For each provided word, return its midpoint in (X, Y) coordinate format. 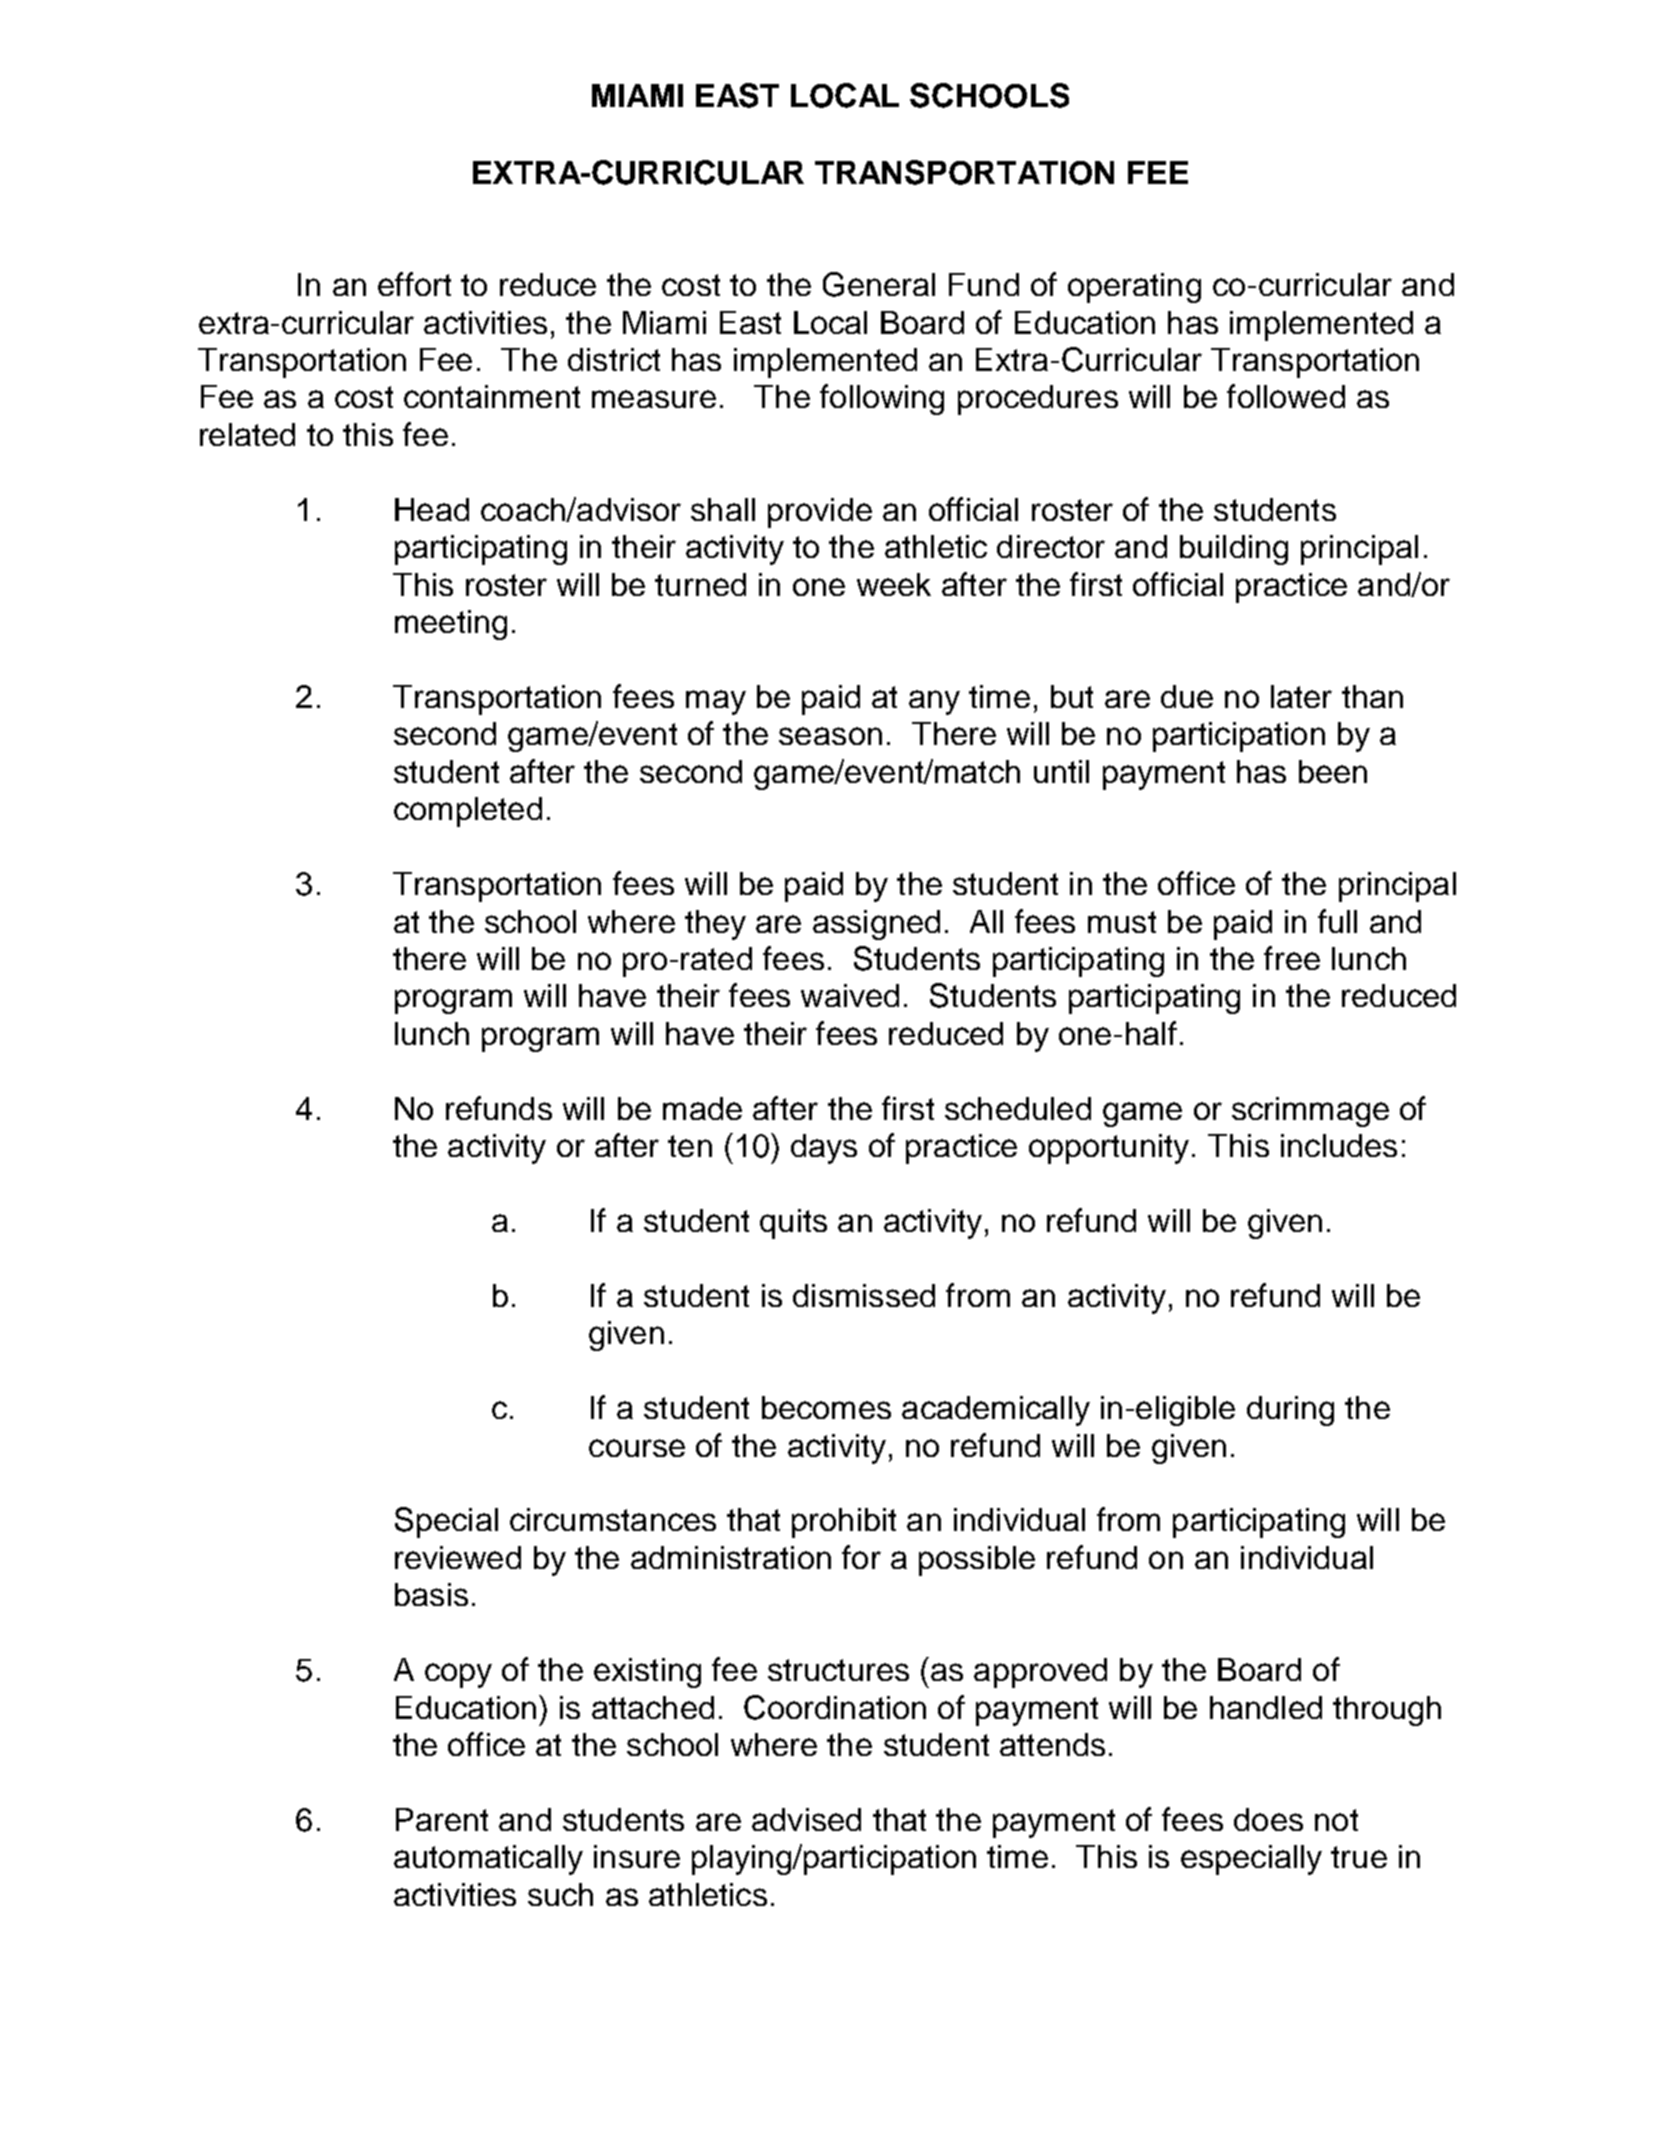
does (1268, 1819)
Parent (442, 1819)
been (1333, 771)
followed (1286, 396)
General (879, 284)
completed (468, 812)
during (1290, 1411)
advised (806, 1819)
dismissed (864, 1295)
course (637, 1448)
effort (414, 284)
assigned (876, 925)
